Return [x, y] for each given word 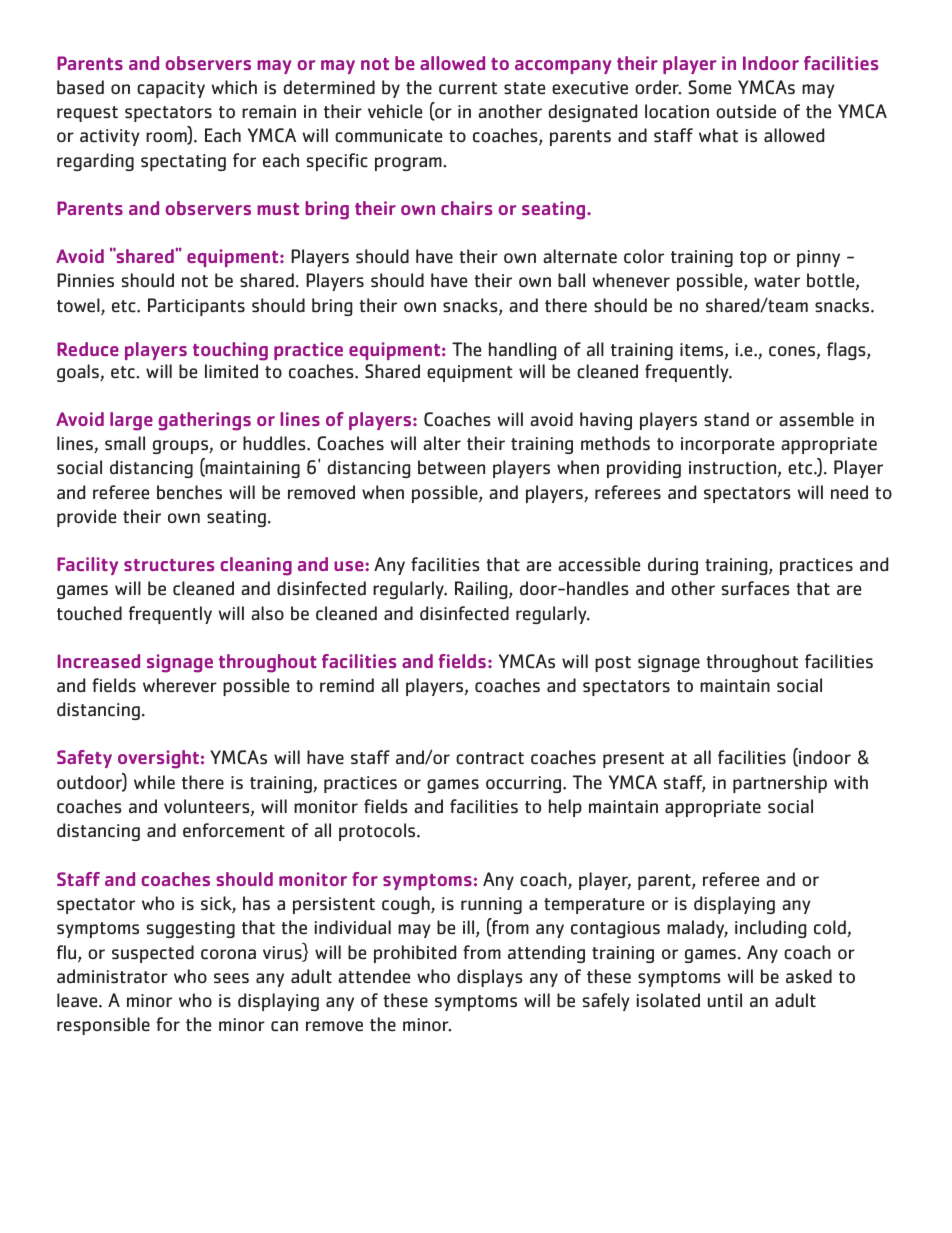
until [725, 1000]
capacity [171, 89]
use [350, 566]
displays [490, 978]
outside [746, 111]
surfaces [756, 588]
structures [169, 565]
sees [231, 978]
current [468, 88]
